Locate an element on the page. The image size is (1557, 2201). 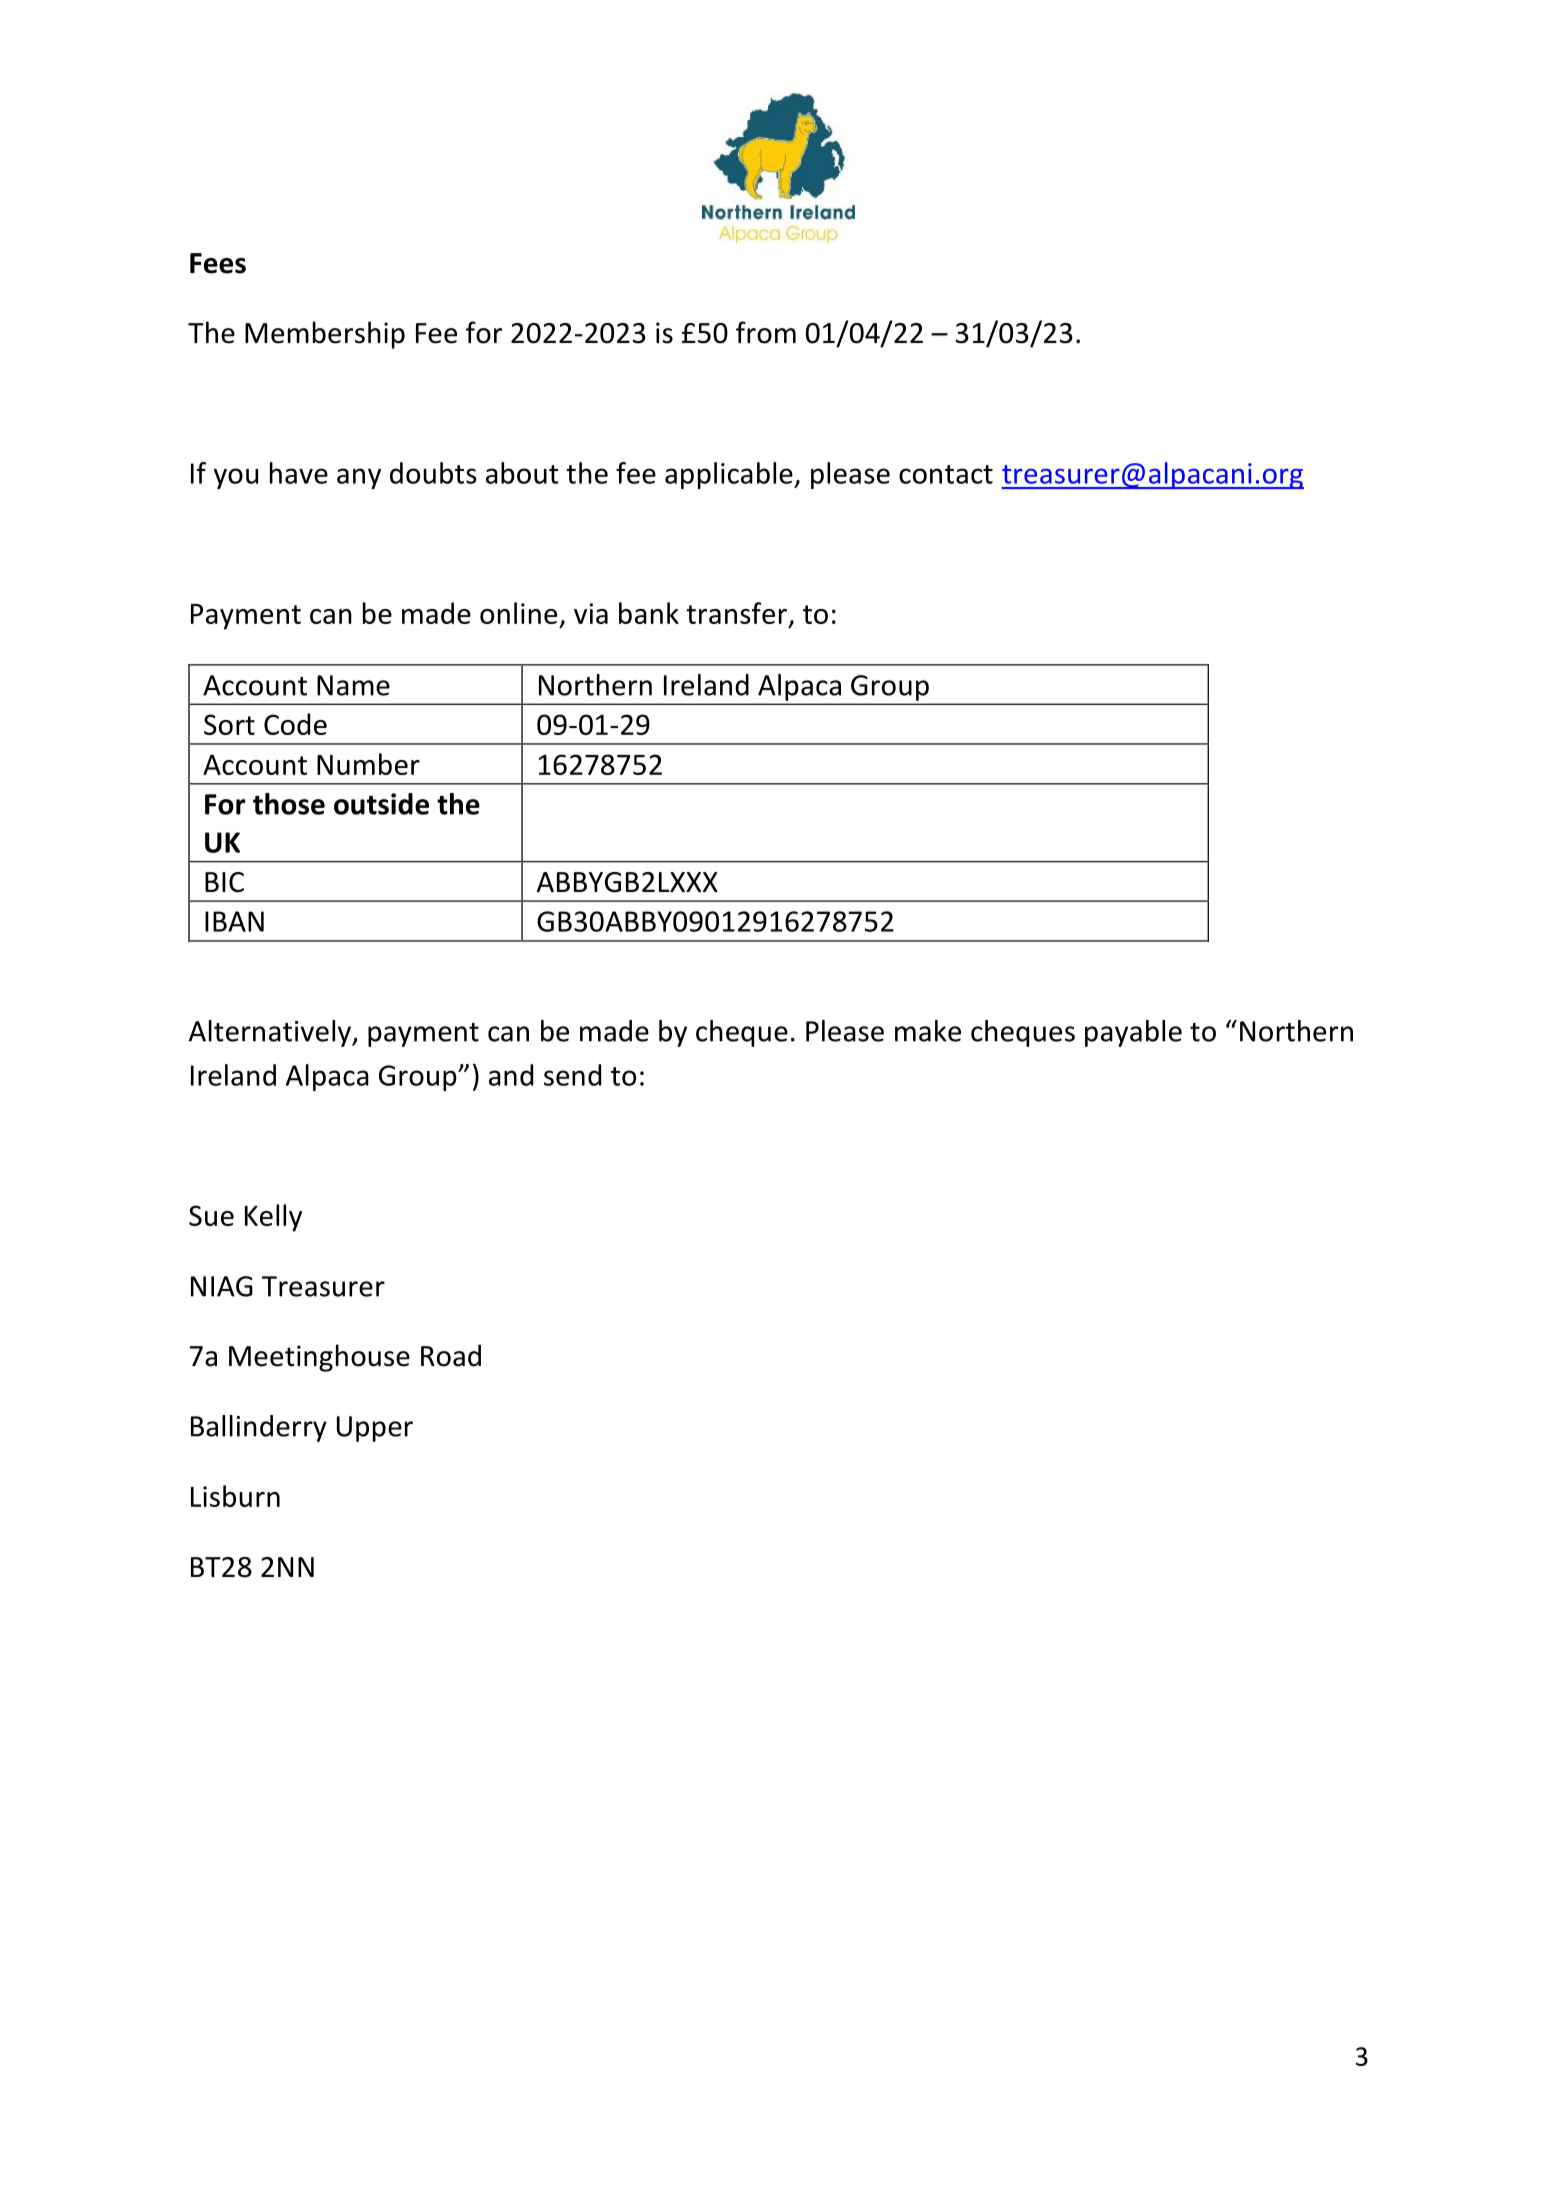
Name is located at coordinates (353, 685).
